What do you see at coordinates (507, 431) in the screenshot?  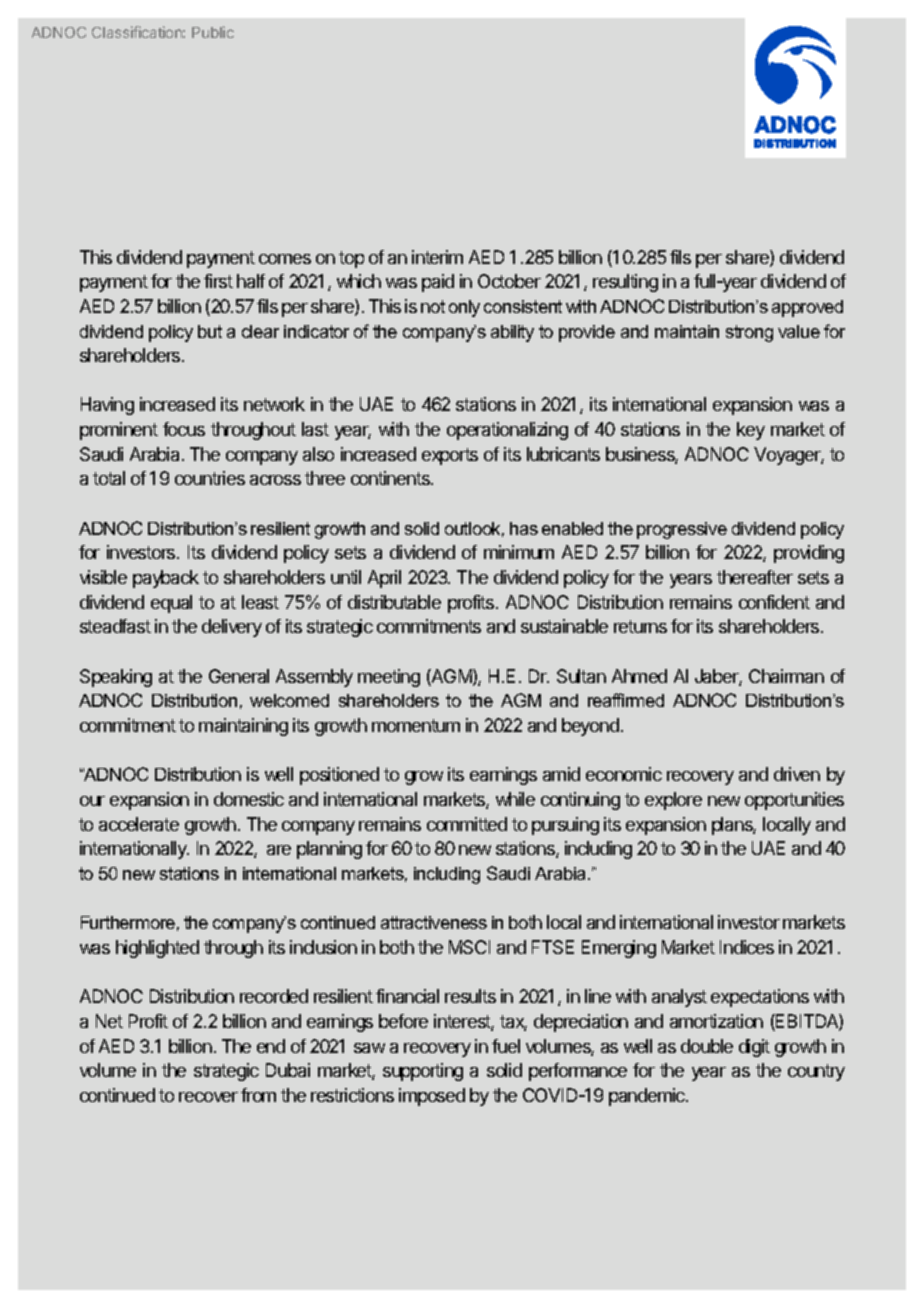 I see `operationalizing` at bounding box center [507, 431].
